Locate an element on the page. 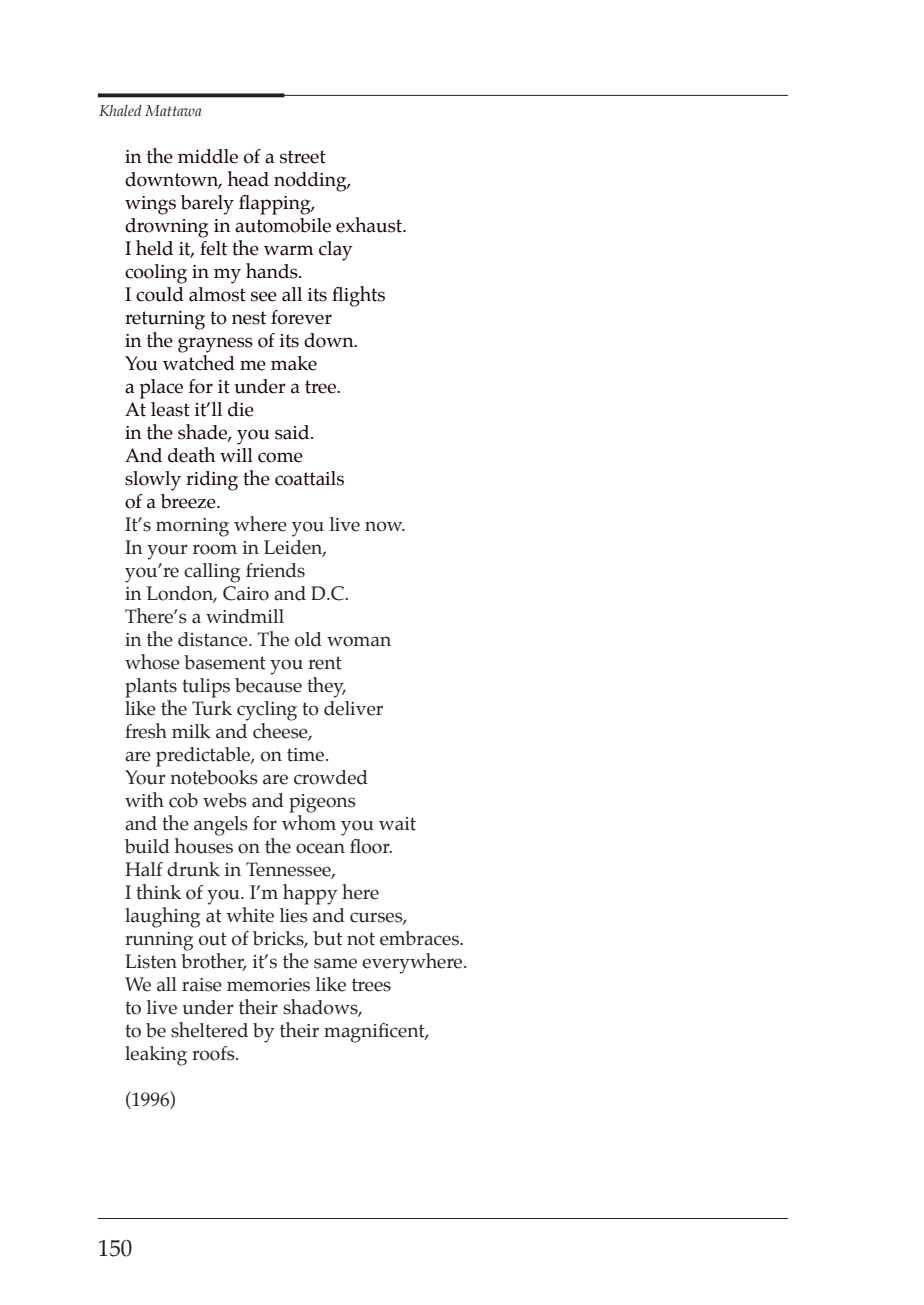 The image size is (924, 1305). now is located at coordinates (385, 526).
